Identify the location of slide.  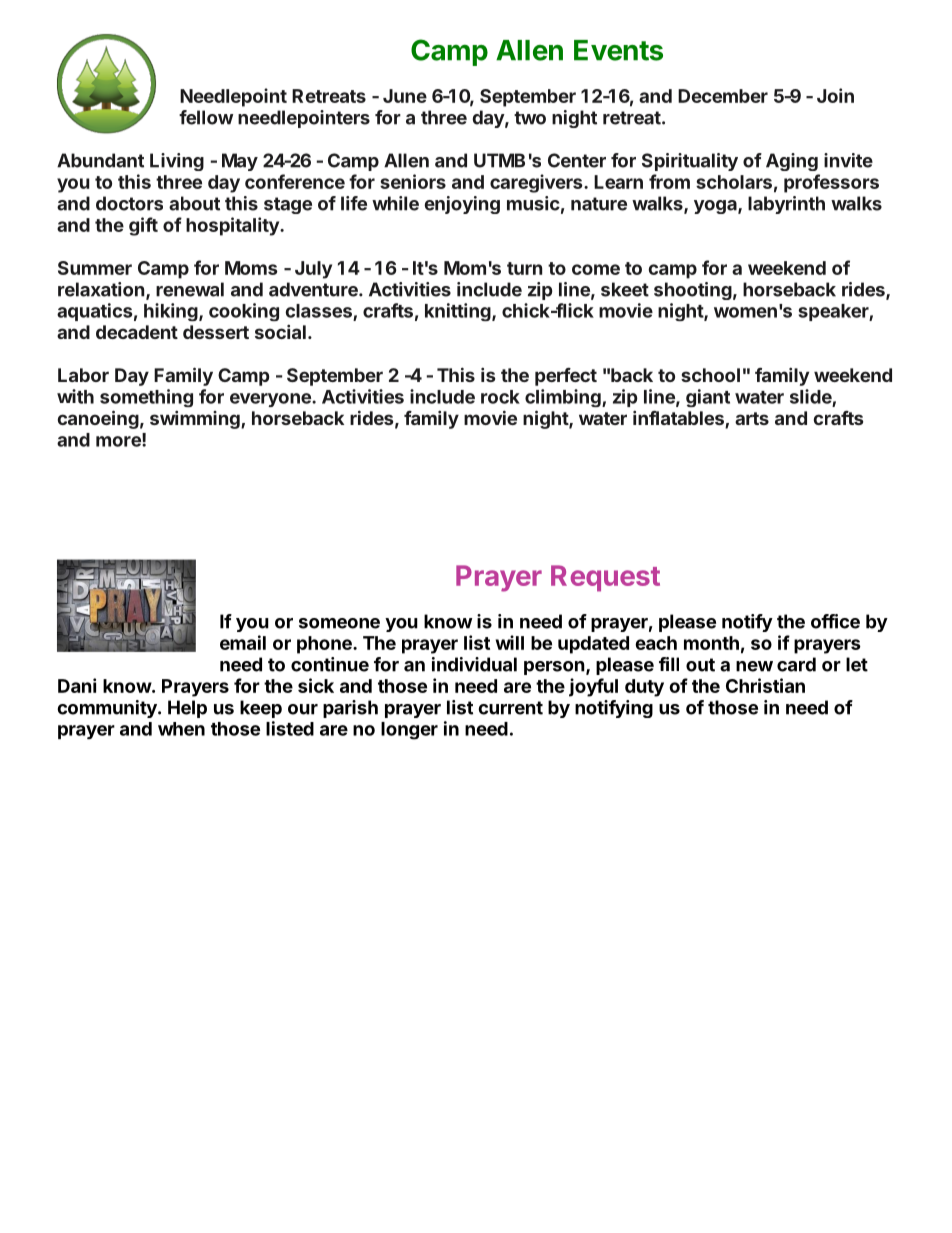
(811, 396).
